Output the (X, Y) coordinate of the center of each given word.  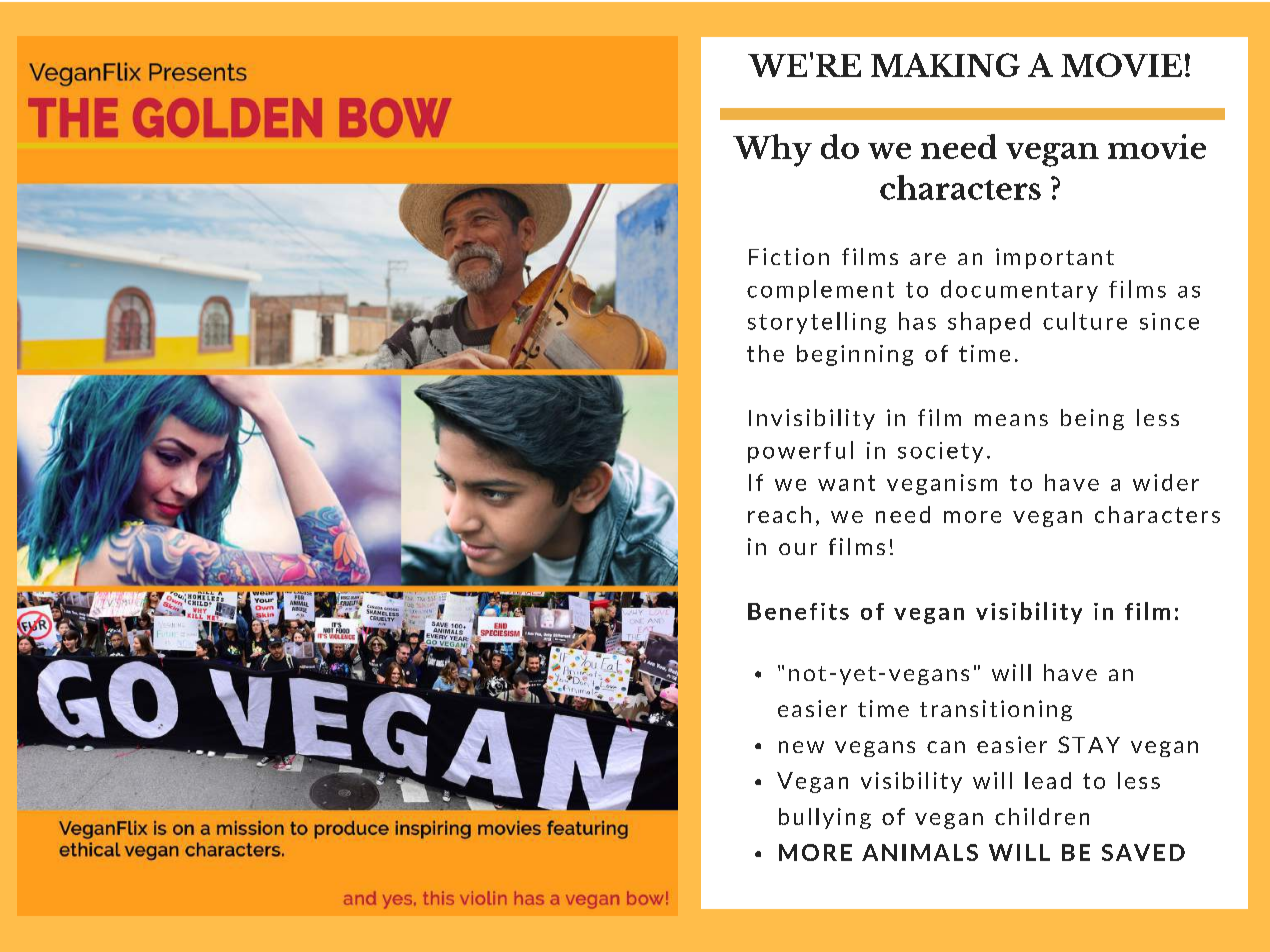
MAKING (945, 65)
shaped (989, 323)
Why (772, 150)
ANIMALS (920, 852)
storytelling (817, 323)
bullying (825, 818)
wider (1166, 482)
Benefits (798, 611)
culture (1085, 321)
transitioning (996, 710)
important (1055, 258)
